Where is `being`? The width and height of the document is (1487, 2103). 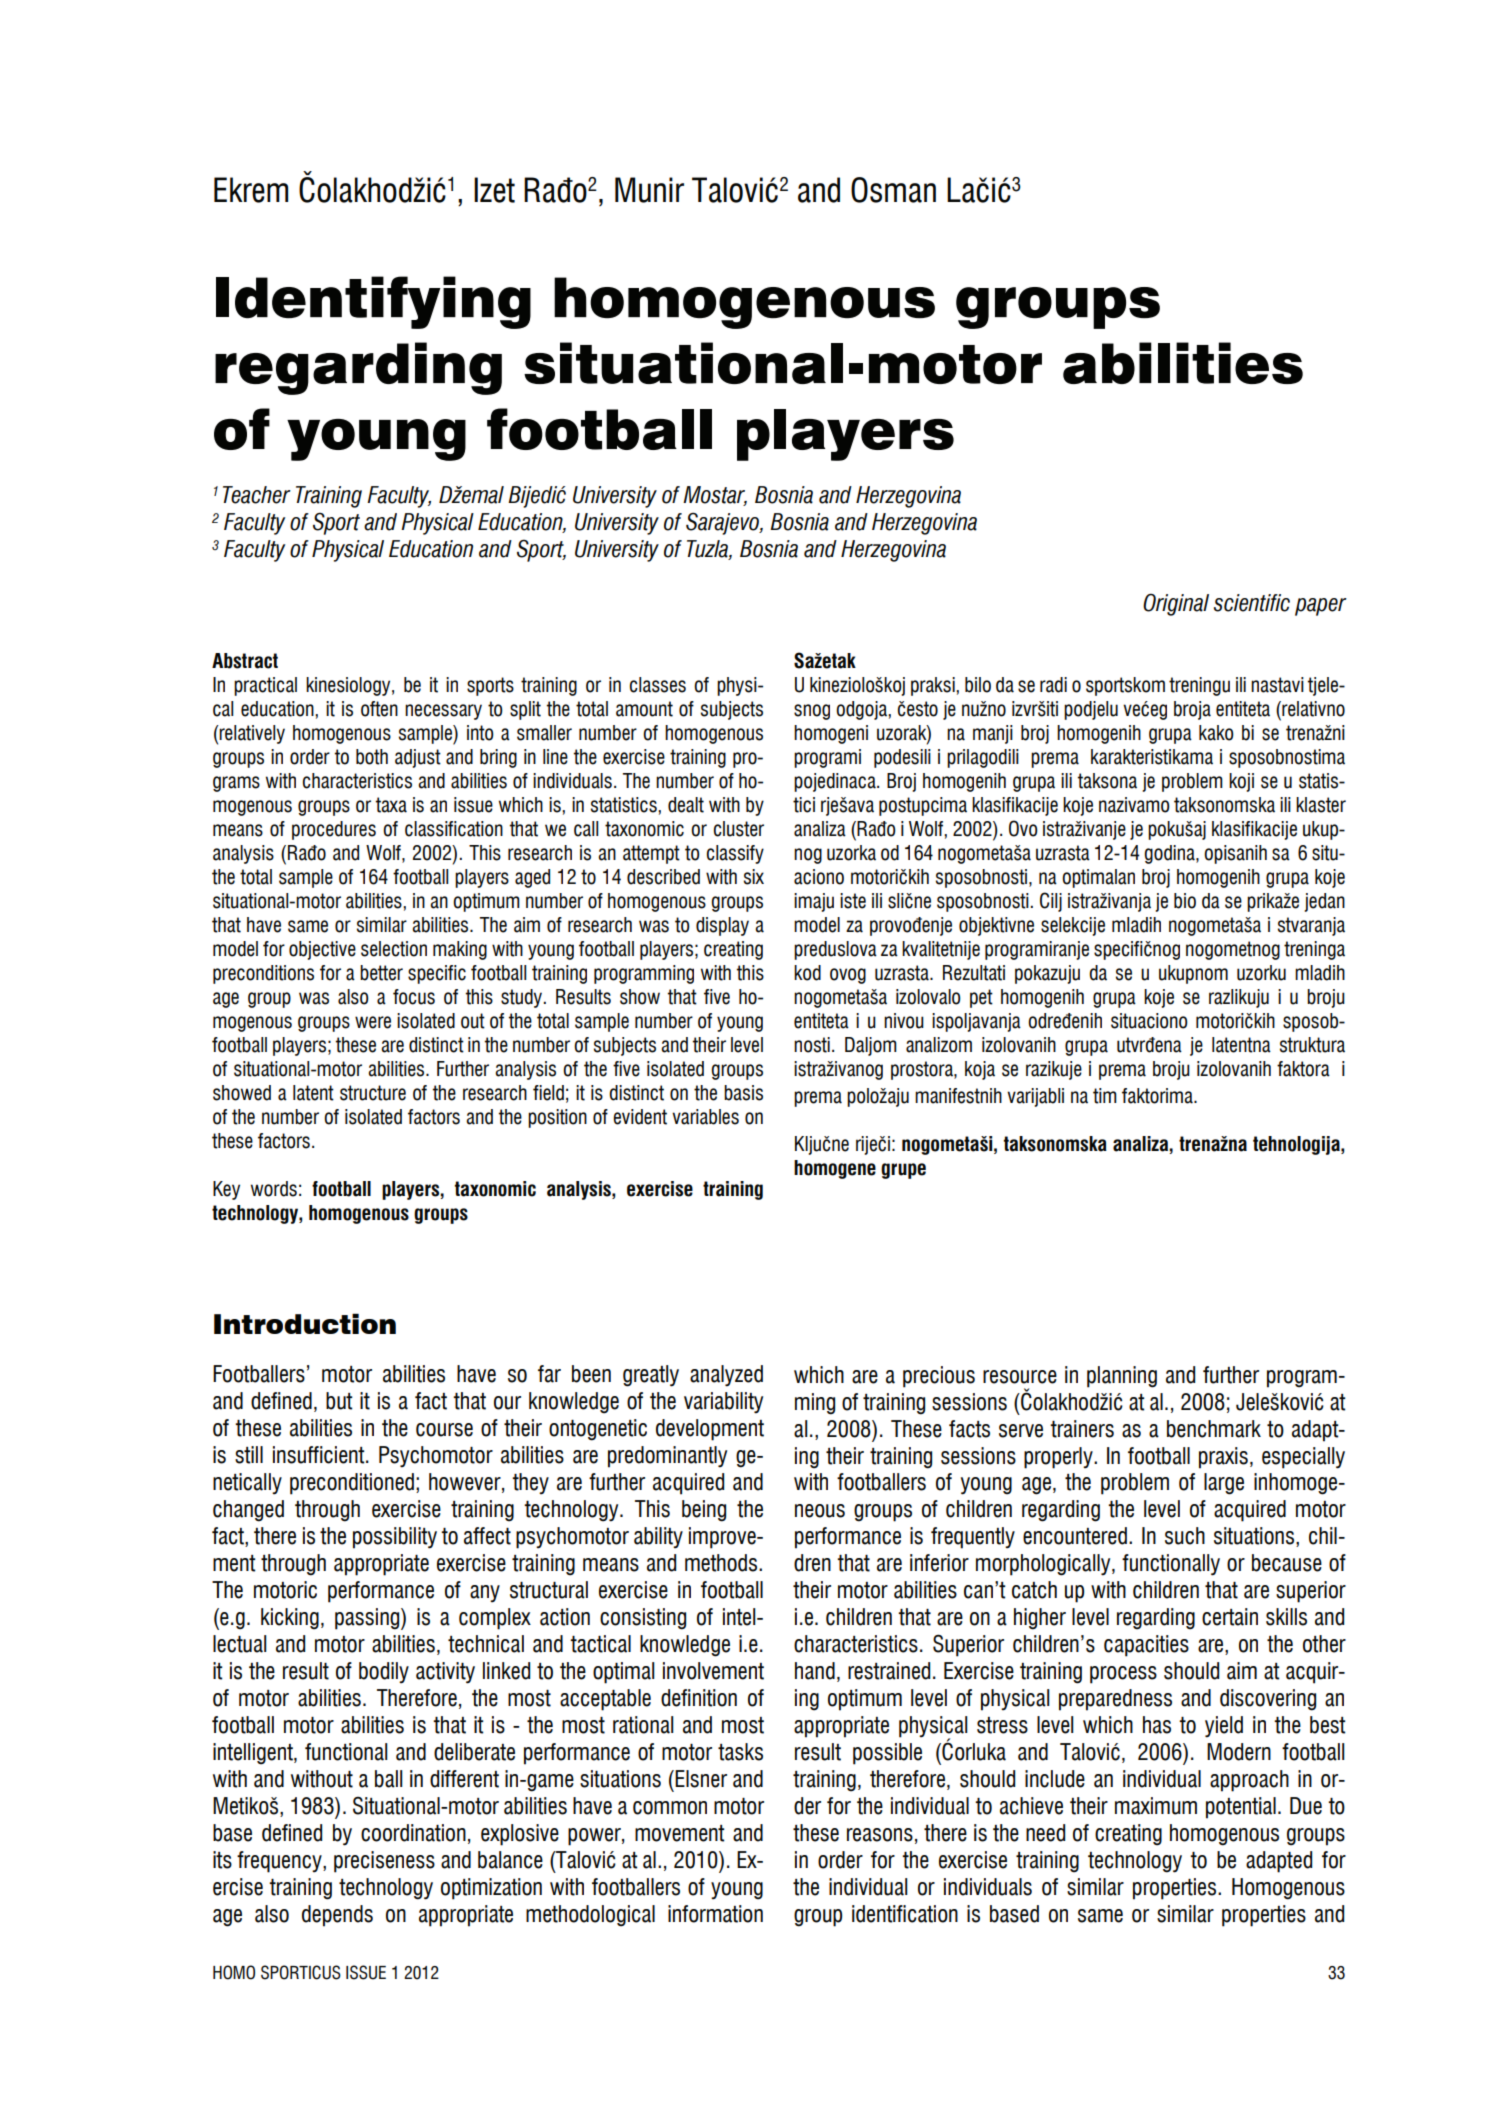
being is located at coordinates (704, 1511).
